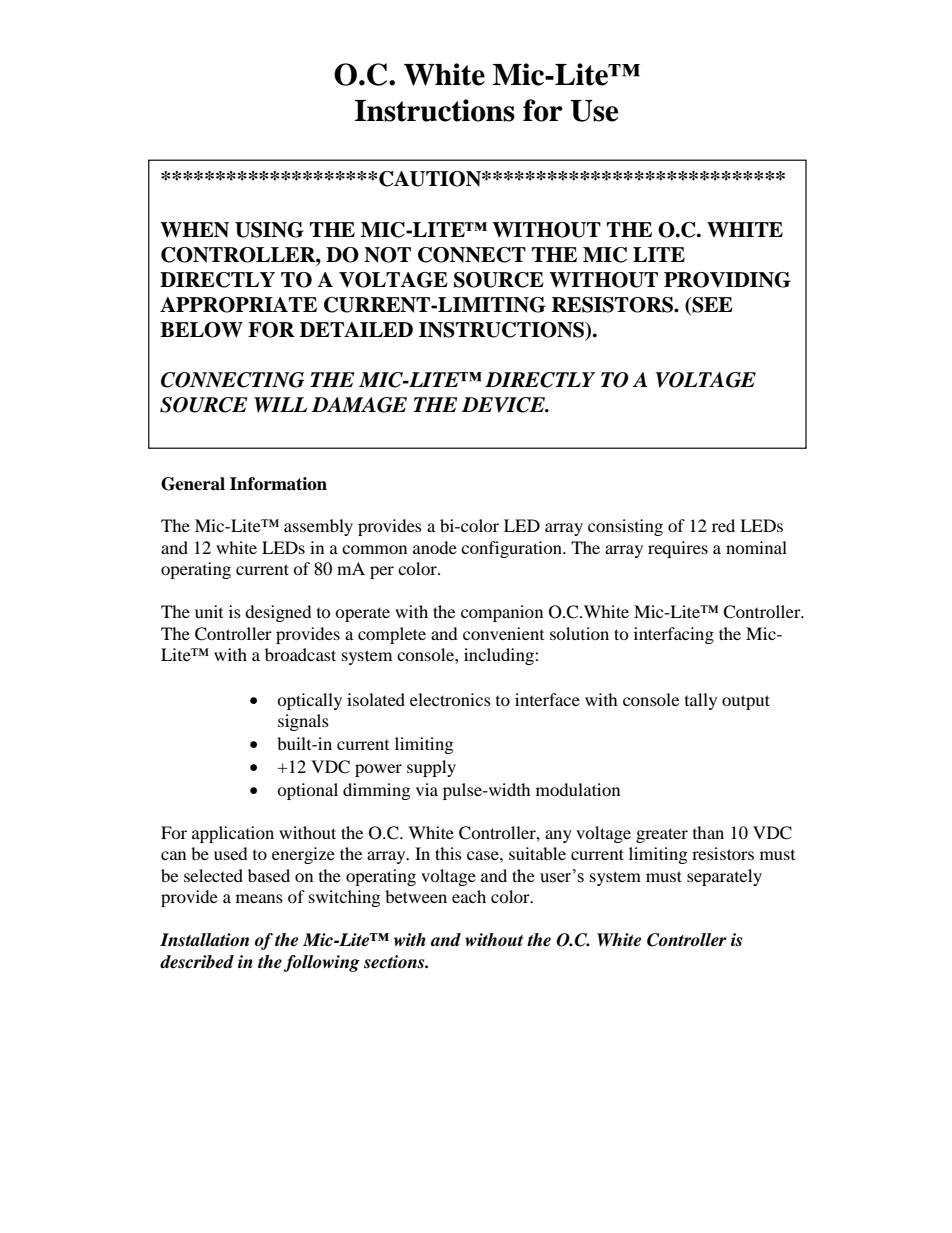 Image resolution: width=952 pixels, height=1233 pixels. What do you see at coordinates (387, 255) in the document?
I see `NOT` at bounding box center [387, 255].
